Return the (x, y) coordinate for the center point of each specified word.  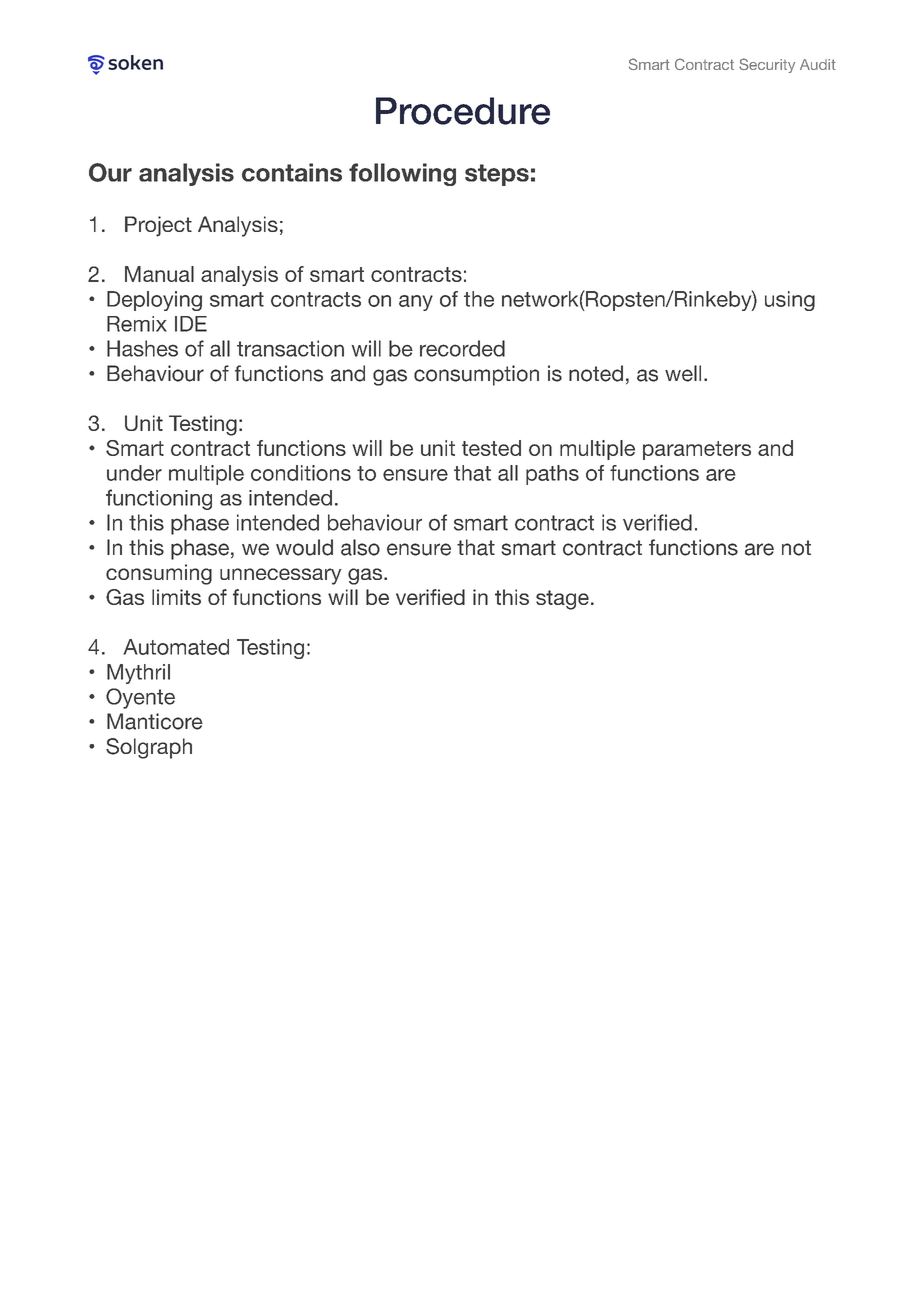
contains (292, 172)
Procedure (463, 111)
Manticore (155, 721)
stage (562, 600)
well (683, 373)
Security (767, 65)
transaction (290, 348)
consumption (476, 375)
